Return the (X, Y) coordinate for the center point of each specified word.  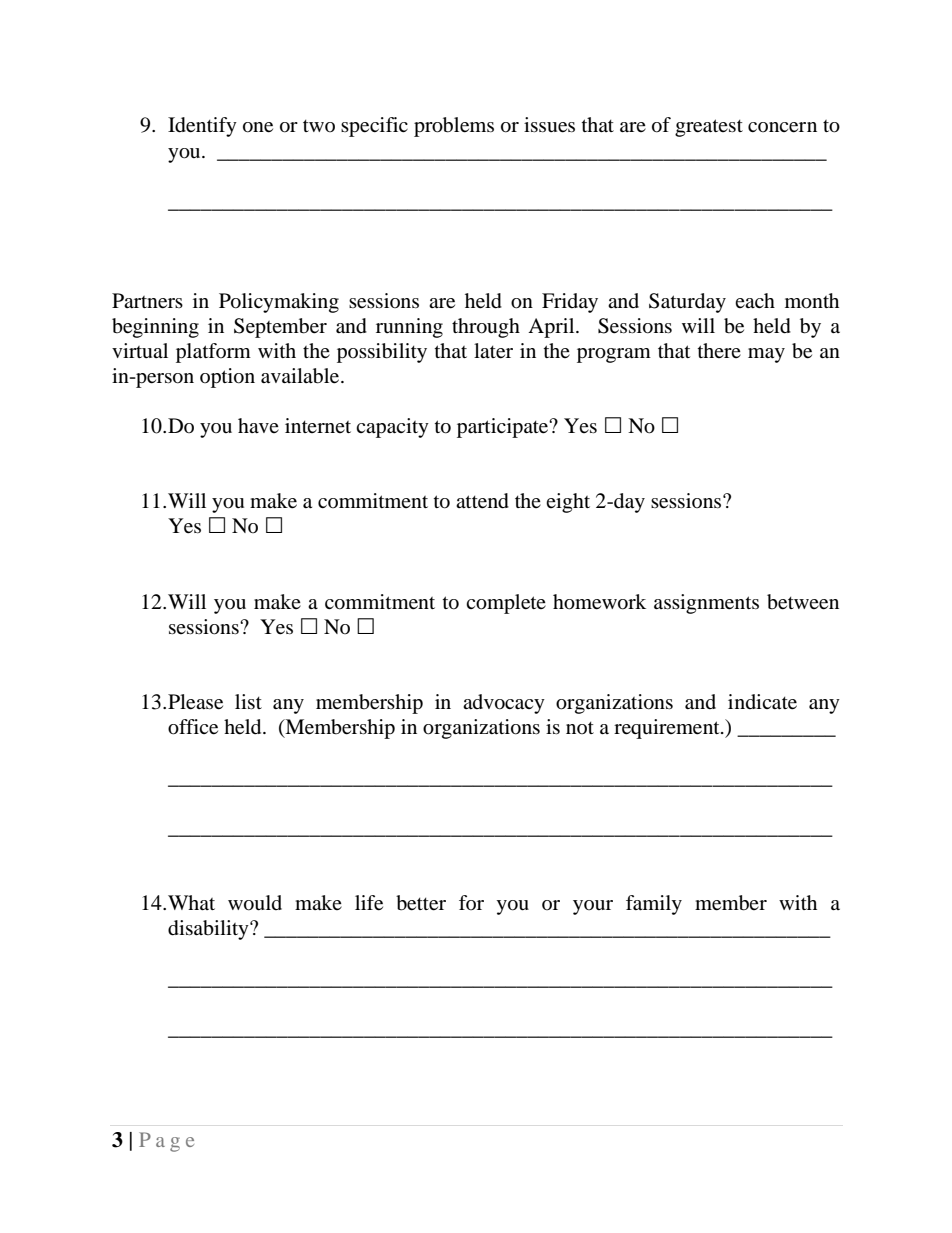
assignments (706, 604)
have (258, 425)
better (421, 903)
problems (454, 127)
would (255, 903)
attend (482, 501)
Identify (202, 127)
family (654, 905)
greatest (709, 128)
